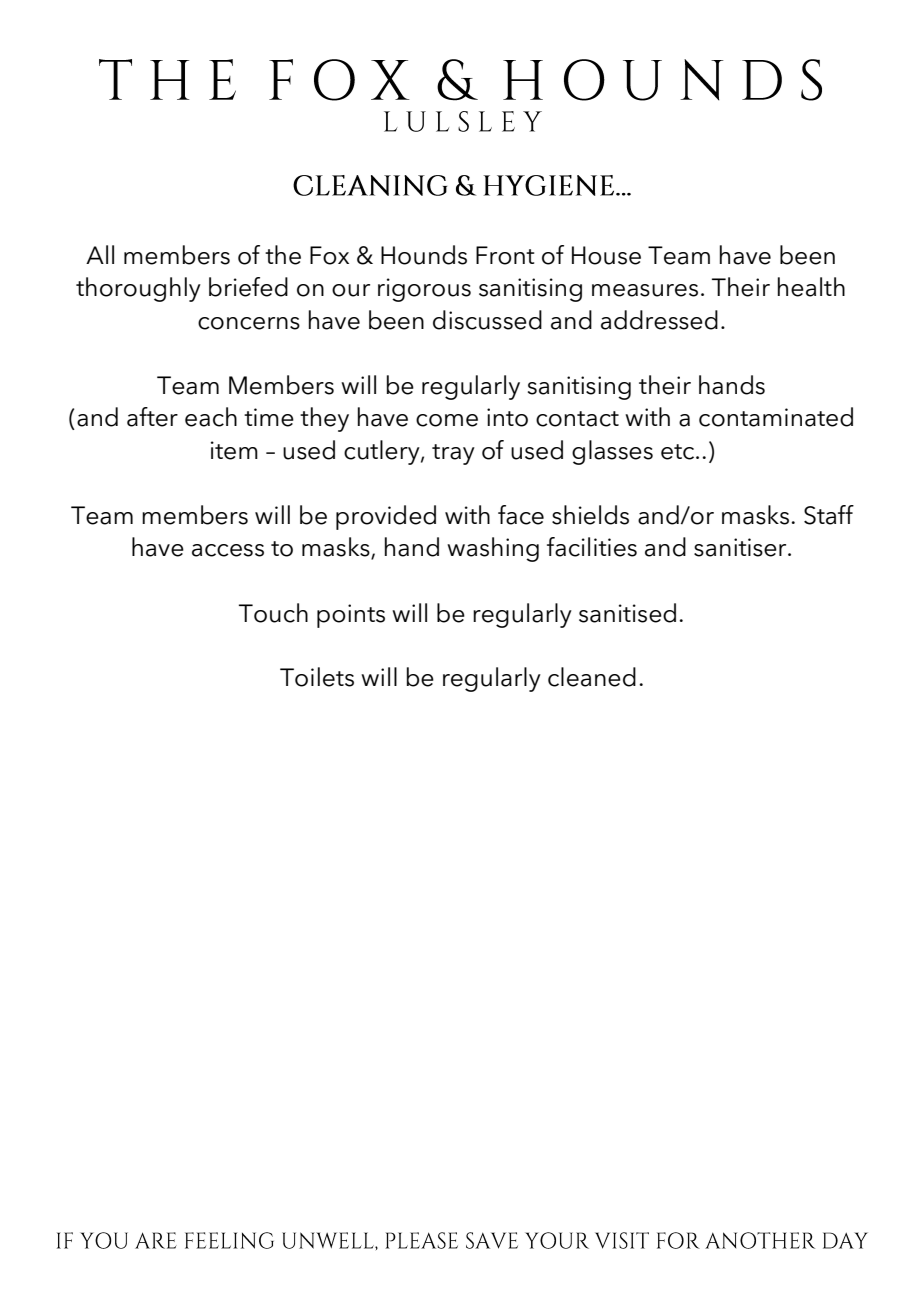  Describe the element at coordinates (317, 677) in the document. I see `Toilets` at that location.
